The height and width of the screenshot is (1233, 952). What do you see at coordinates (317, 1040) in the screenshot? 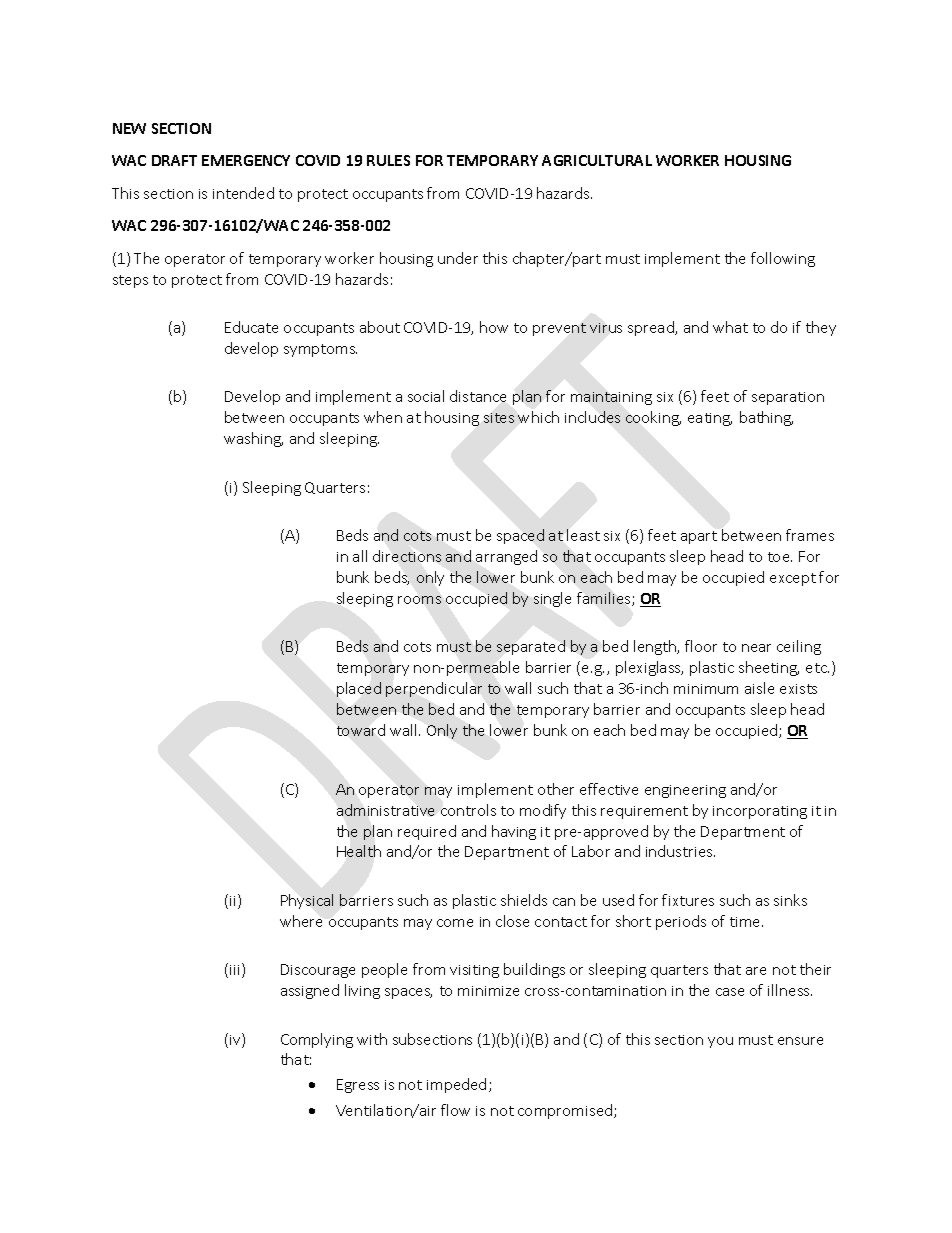
I see `Complying` at bounding box center [317, 1040].
